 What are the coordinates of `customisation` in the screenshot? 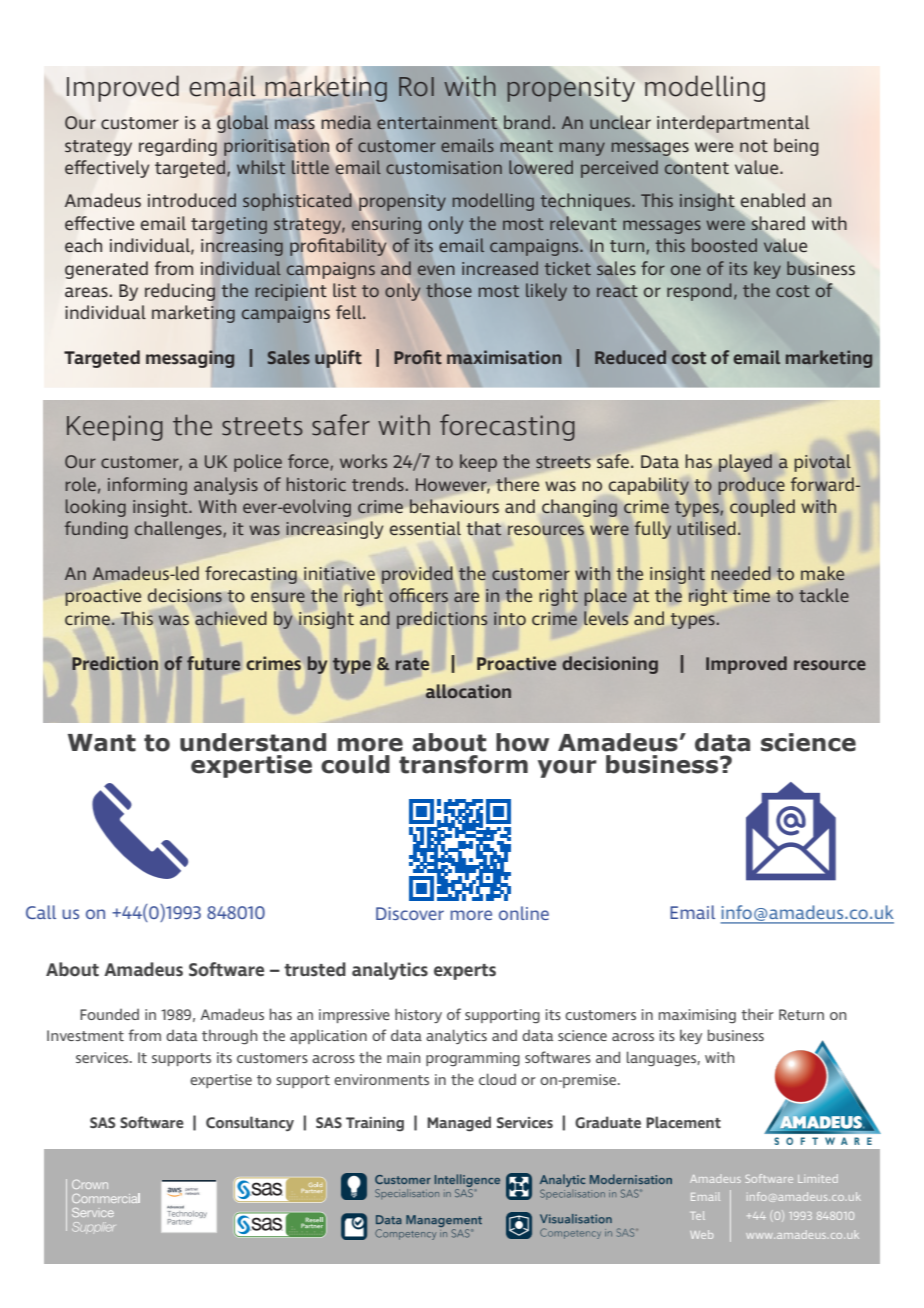 It's located at (444, 167).
